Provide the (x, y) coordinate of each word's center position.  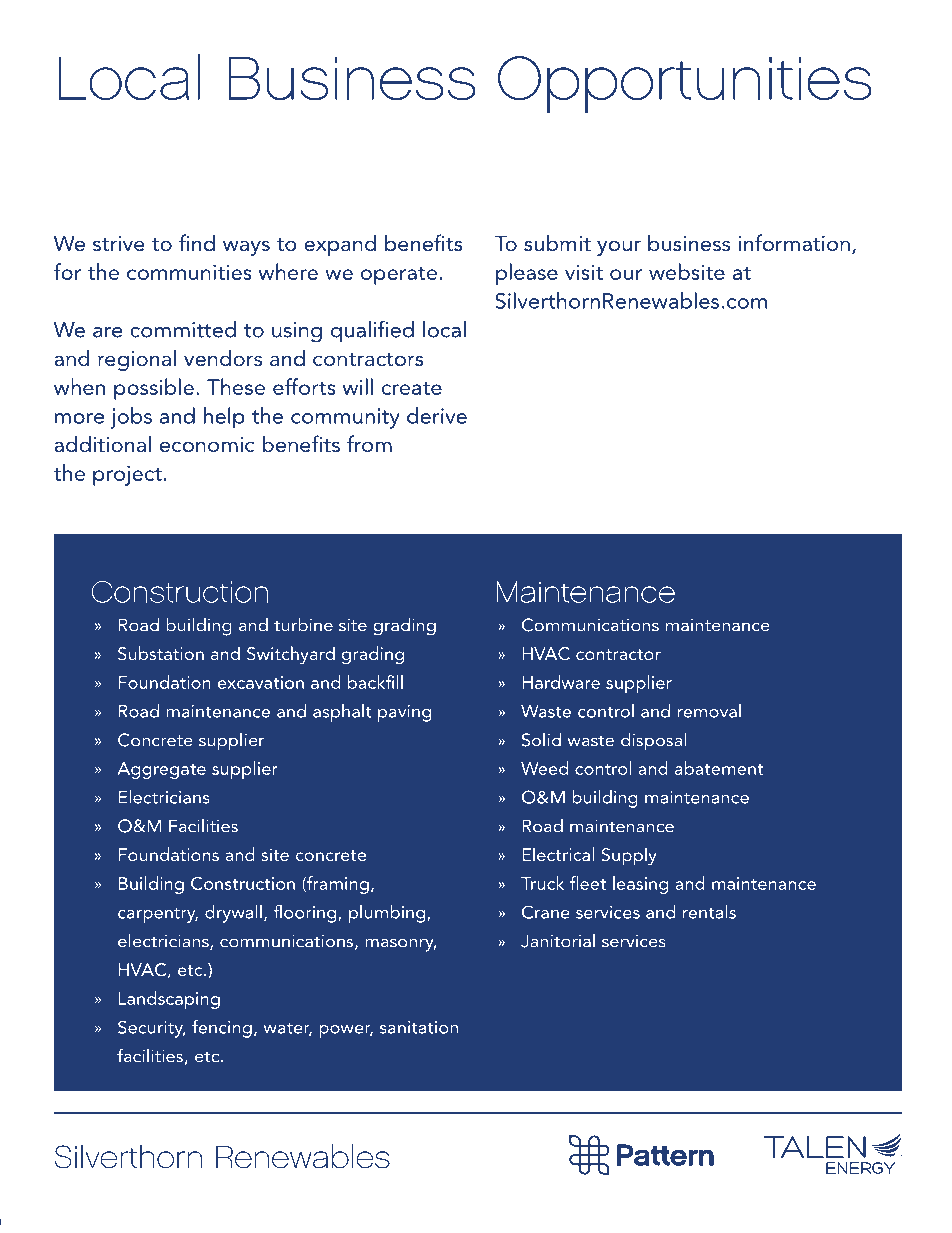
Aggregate (161, 770)
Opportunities (684, 84)
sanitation (419, 1027)
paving (404, 713)
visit (584, 272)
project (127, 475)
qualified (372, 331)
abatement (719, 768)
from (369, 444)
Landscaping (169, 1000)
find (197, 242)
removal (709, 711)
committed (183, 329)
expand (340, 245)
